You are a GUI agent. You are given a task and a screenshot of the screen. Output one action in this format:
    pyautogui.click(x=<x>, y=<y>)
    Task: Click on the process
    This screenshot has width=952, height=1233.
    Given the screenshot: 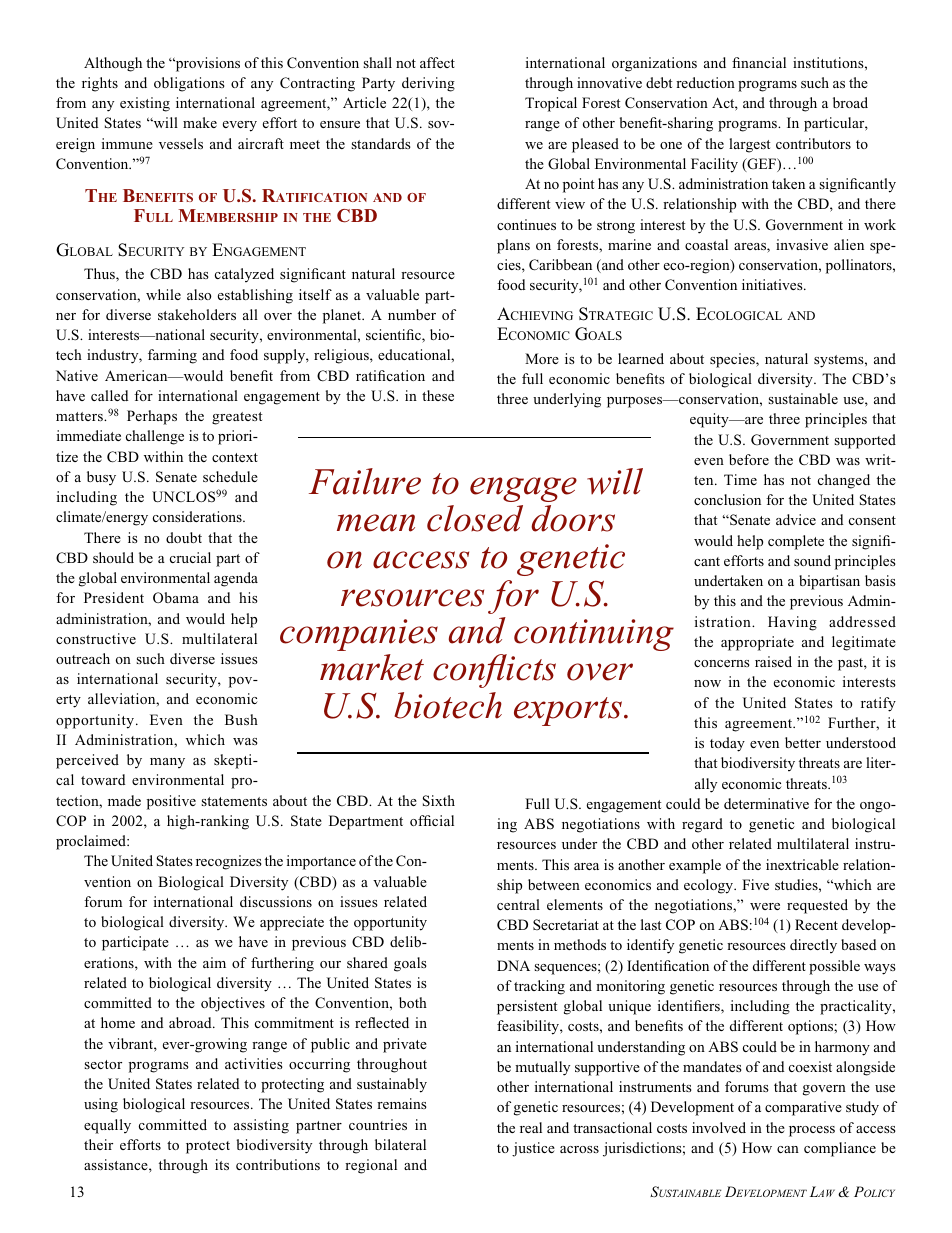 What is the action you would take?
    pyautogui.click(x=812, y=1131)
